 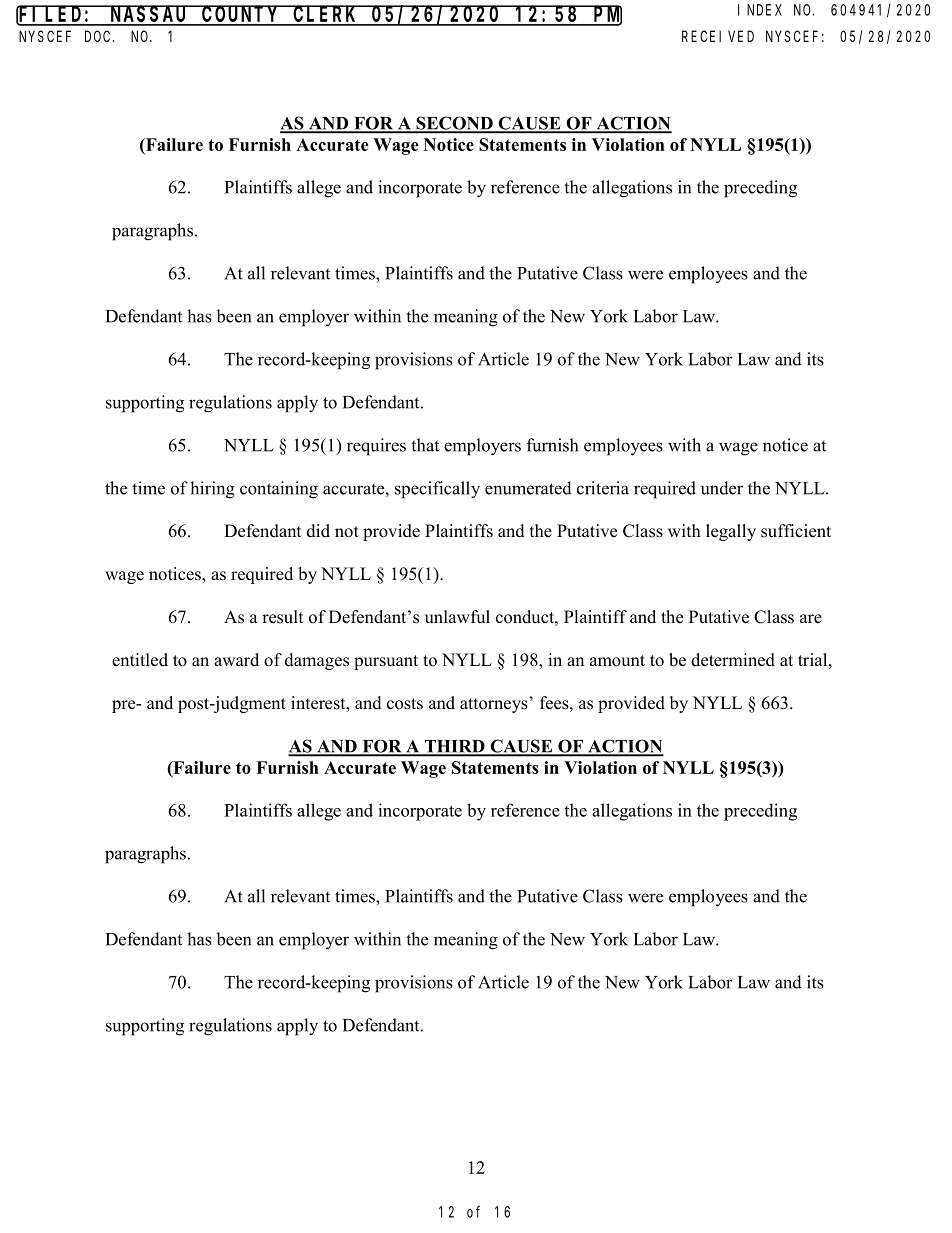 I want to click on legally, so click(x=731, y=532).
